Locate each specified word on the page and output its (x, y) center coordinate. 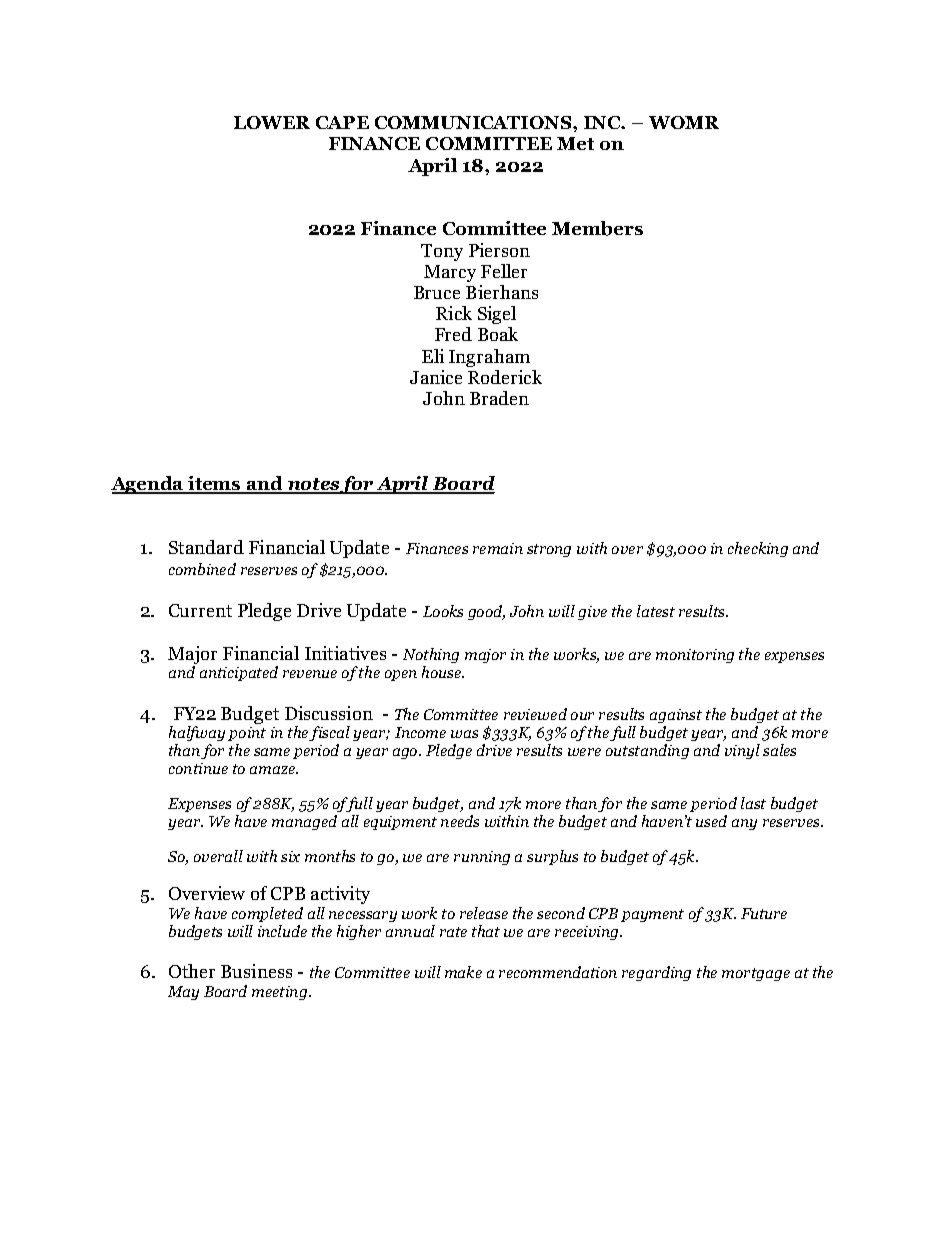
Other (192, 971)
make (463, 972)
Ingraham (489, 358)
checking (758, 549)
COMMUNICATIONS (473, 122)
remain (498, 548)
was (464, 734)
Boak (498, 334)
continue (198, 768)
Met (575, 143)
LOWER (272, 122)
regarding (656, 973)
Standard (206, 547)
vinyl (742, 751)
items (215, 484)
